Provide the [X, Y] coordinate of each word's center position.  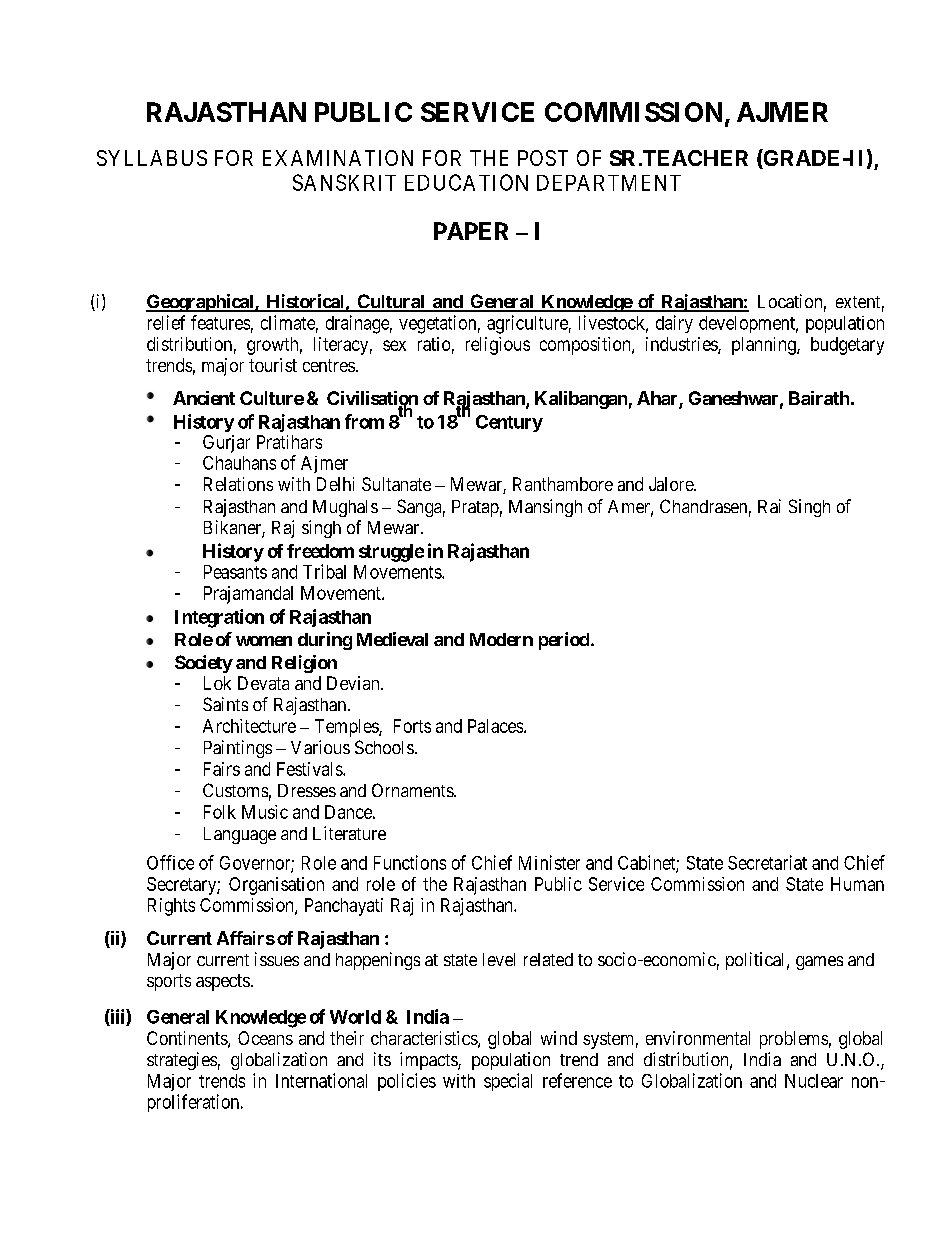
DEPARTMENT [609, 183]
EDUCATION [466, 182]
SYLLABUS [152, 158]
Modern [501, 639]
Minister [549, 862]
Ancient [204, 398]
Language [240, 835]
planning [765, 346]
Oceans [265, 1038]
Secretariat [767, 862]
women [264, 641]
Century [509, 423]
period [564, 641]
